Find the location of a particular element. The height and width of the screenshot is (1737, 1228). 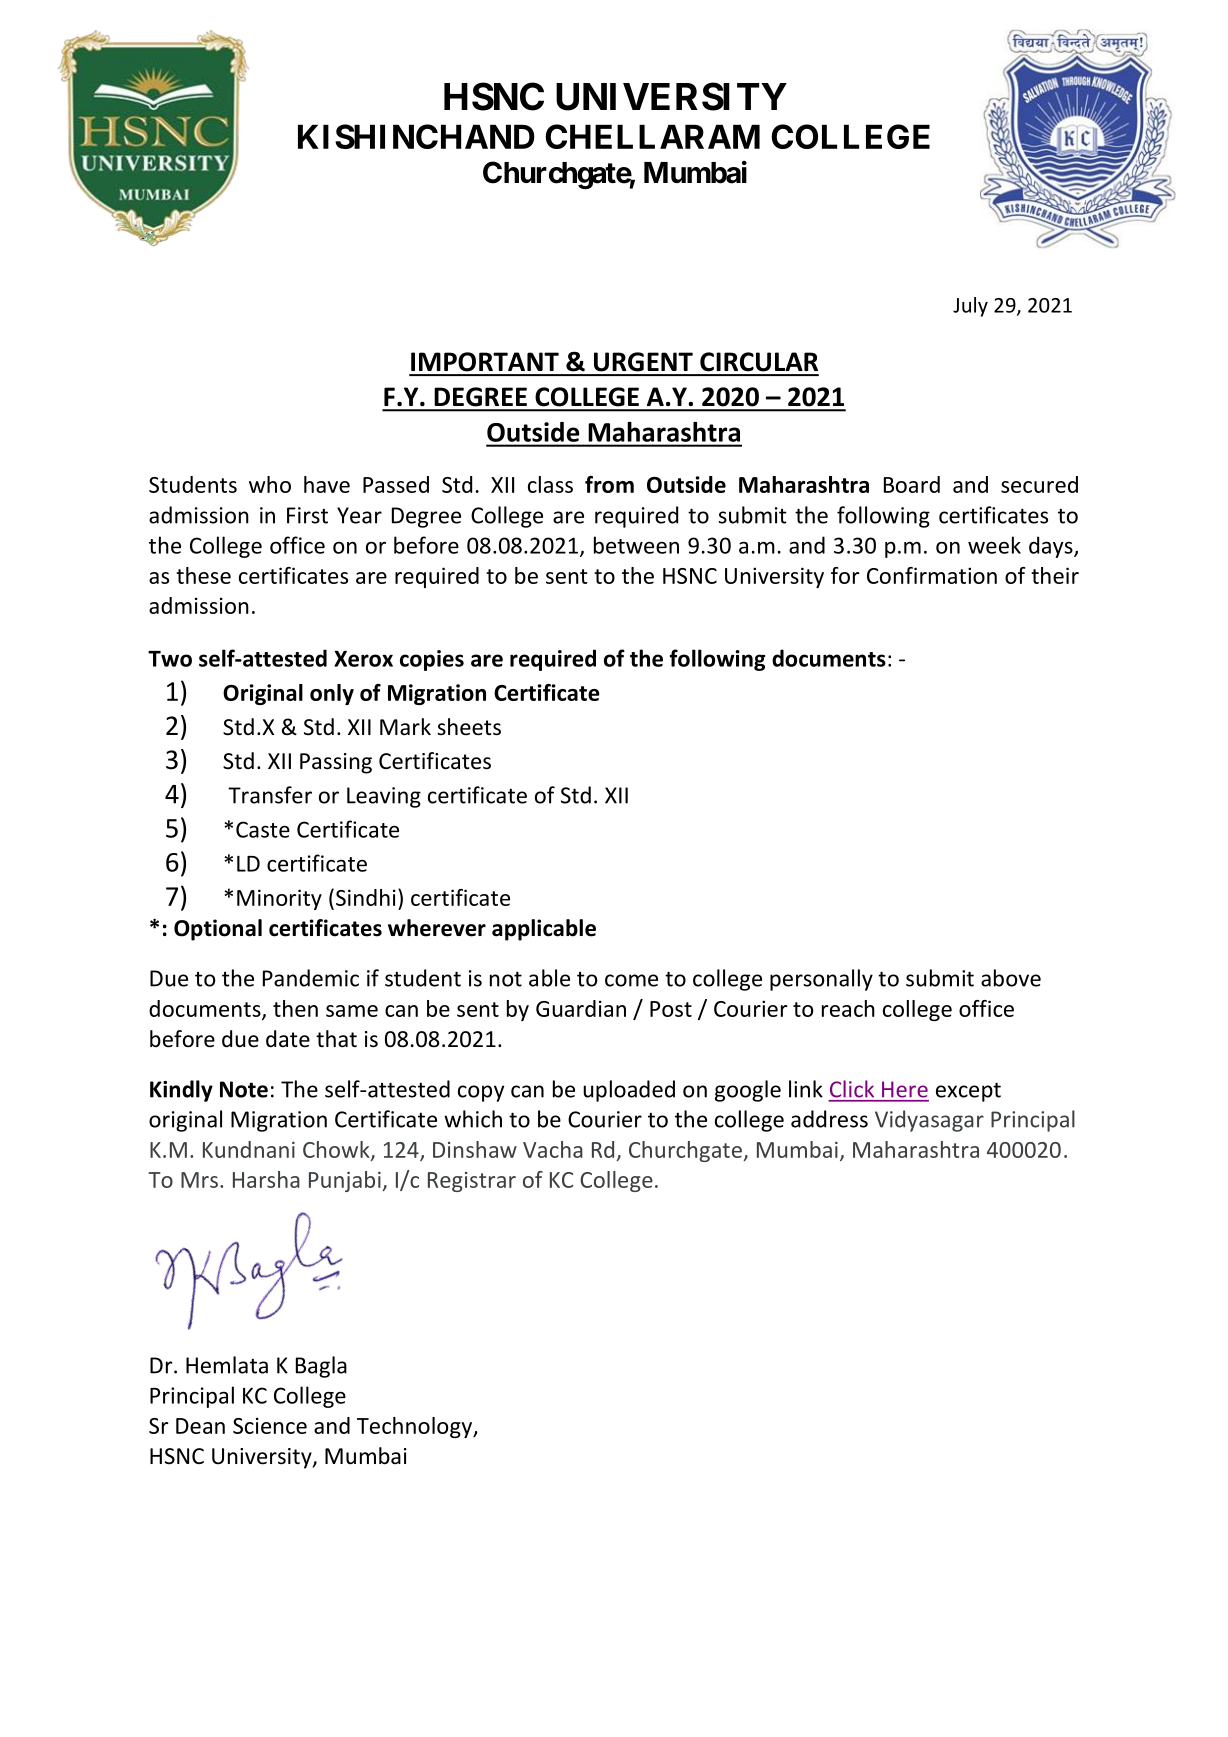

above is located at coordinates (1011, 978).
